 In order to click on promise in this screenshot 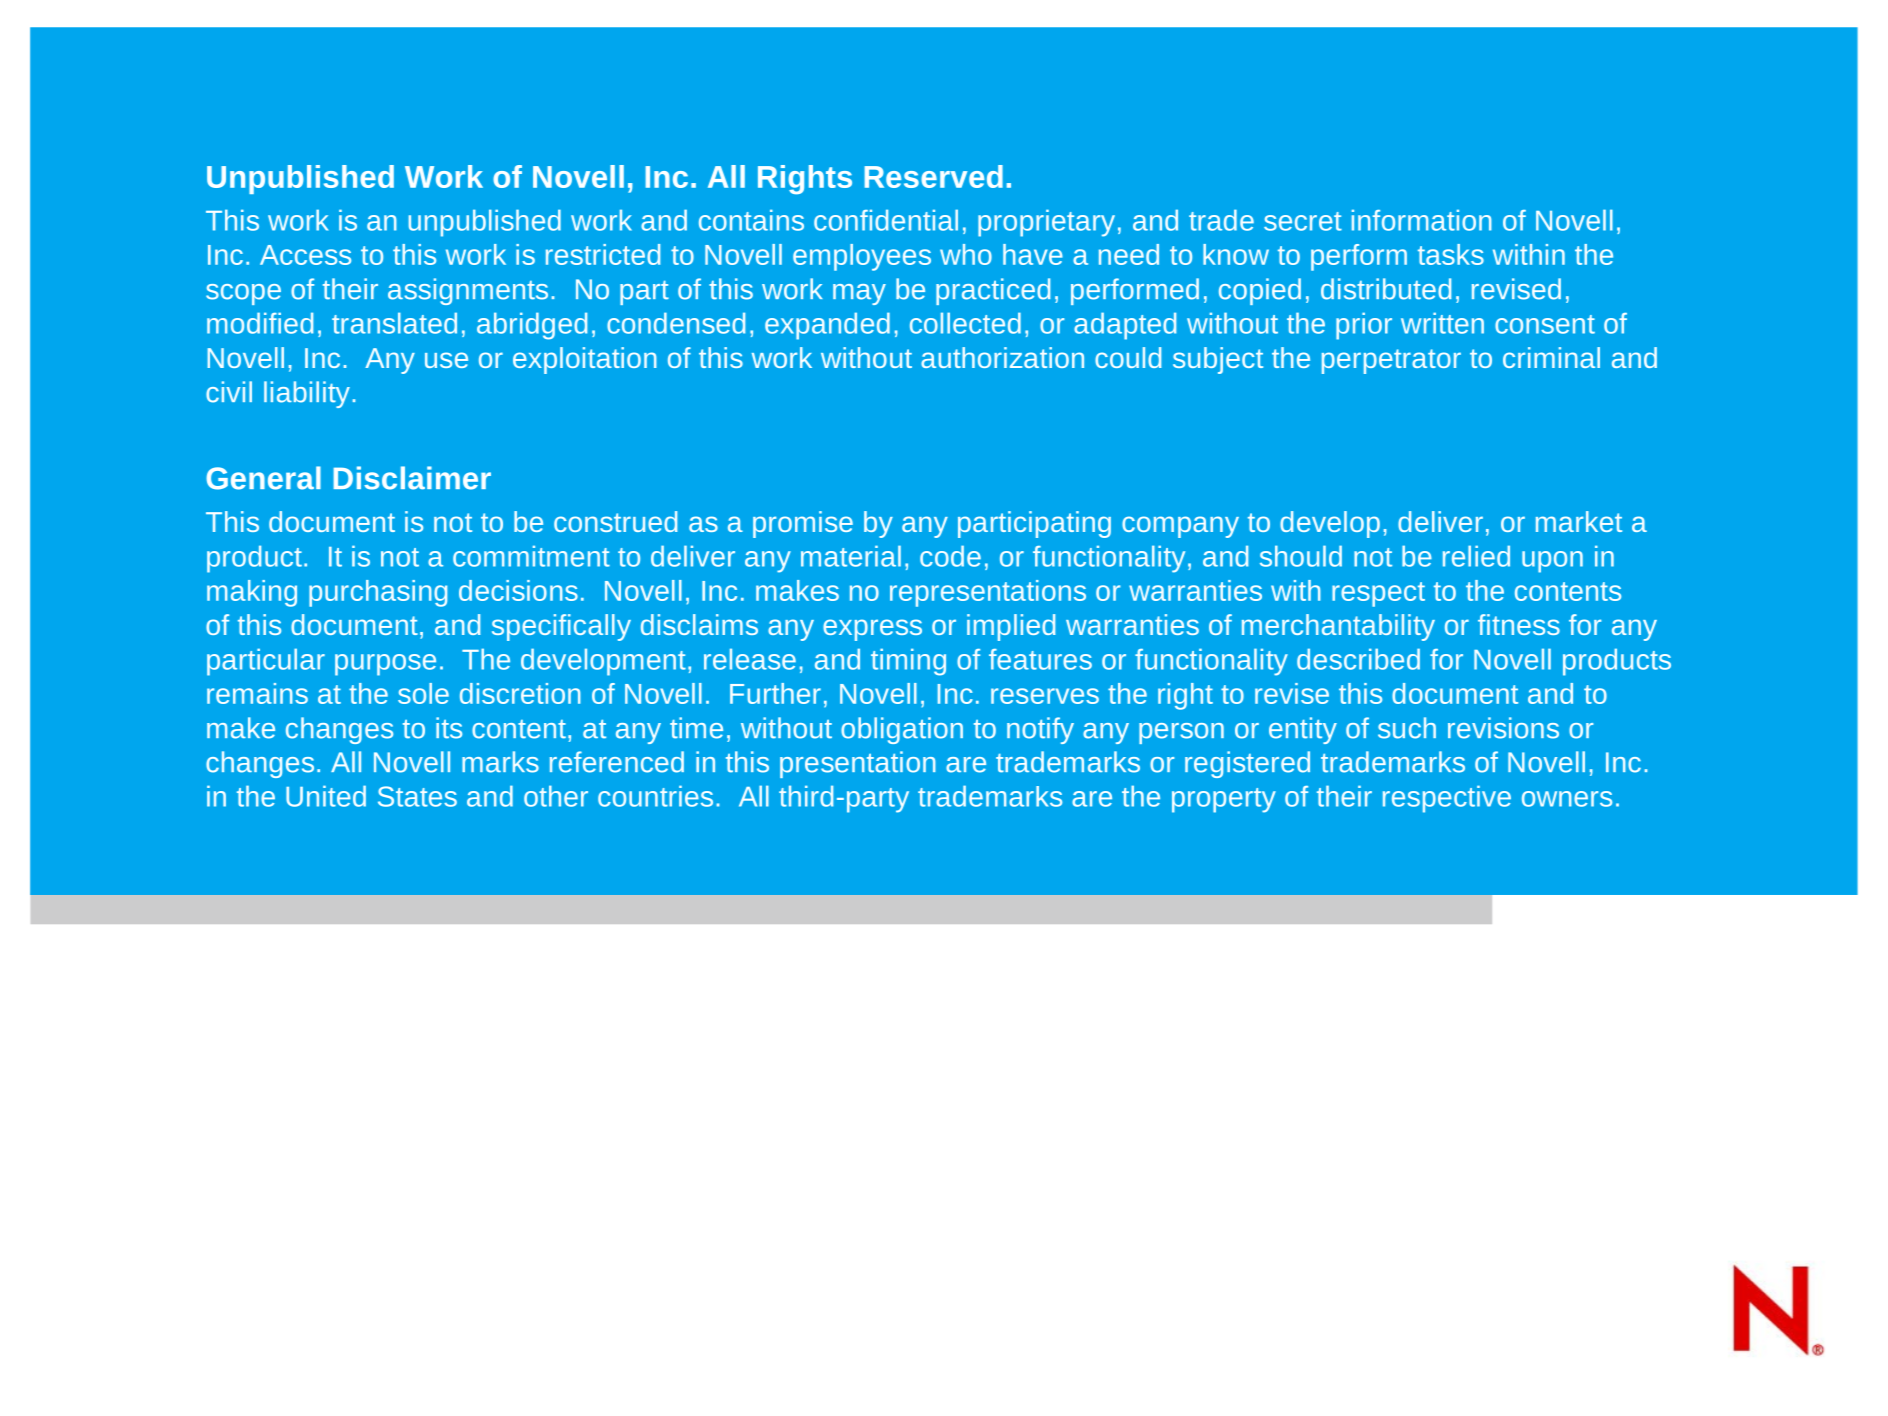, I will do `click(803, 524)`.
